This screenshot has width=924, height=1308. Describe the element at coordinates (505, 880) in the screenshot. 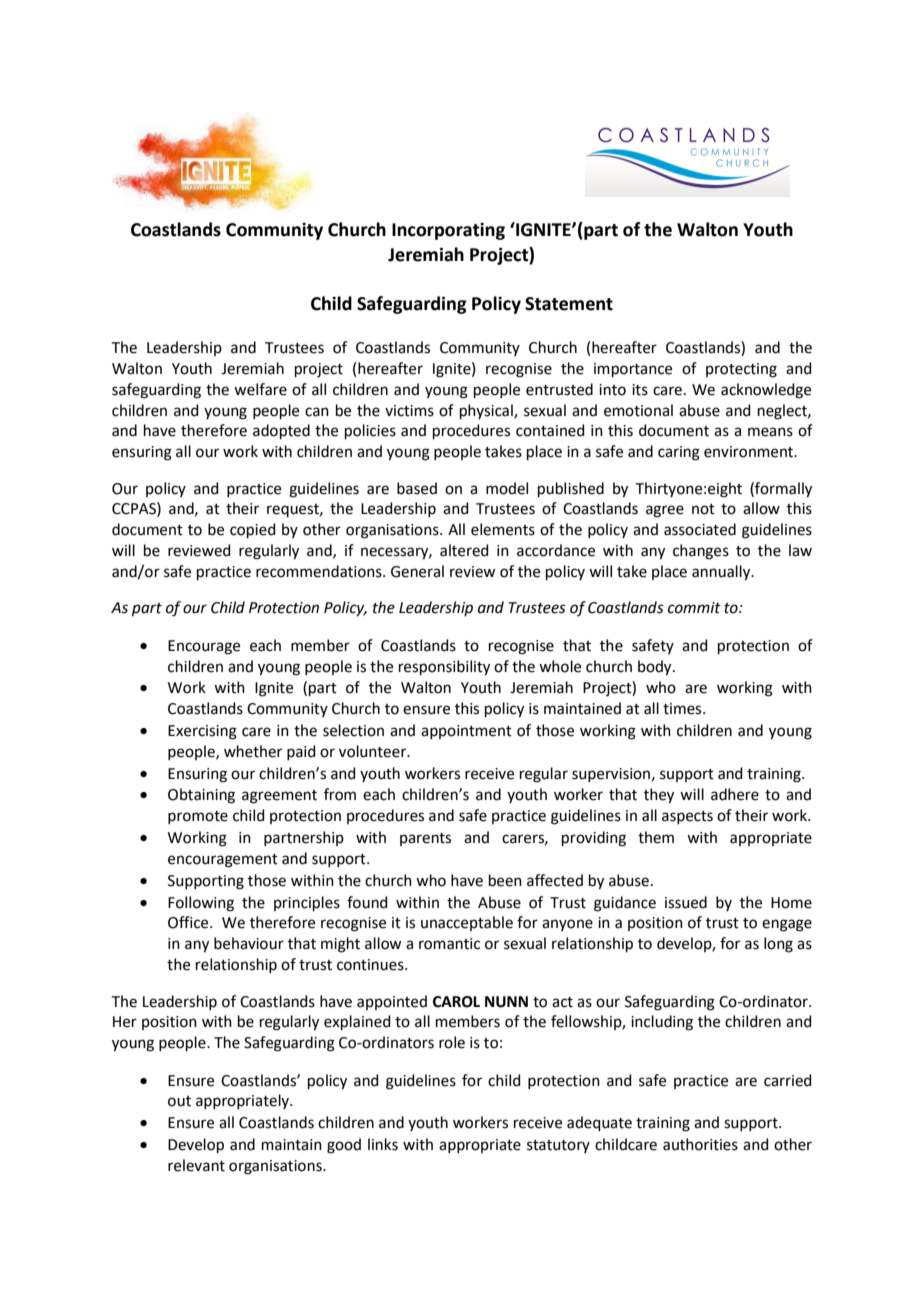

I see `been` at that location.
